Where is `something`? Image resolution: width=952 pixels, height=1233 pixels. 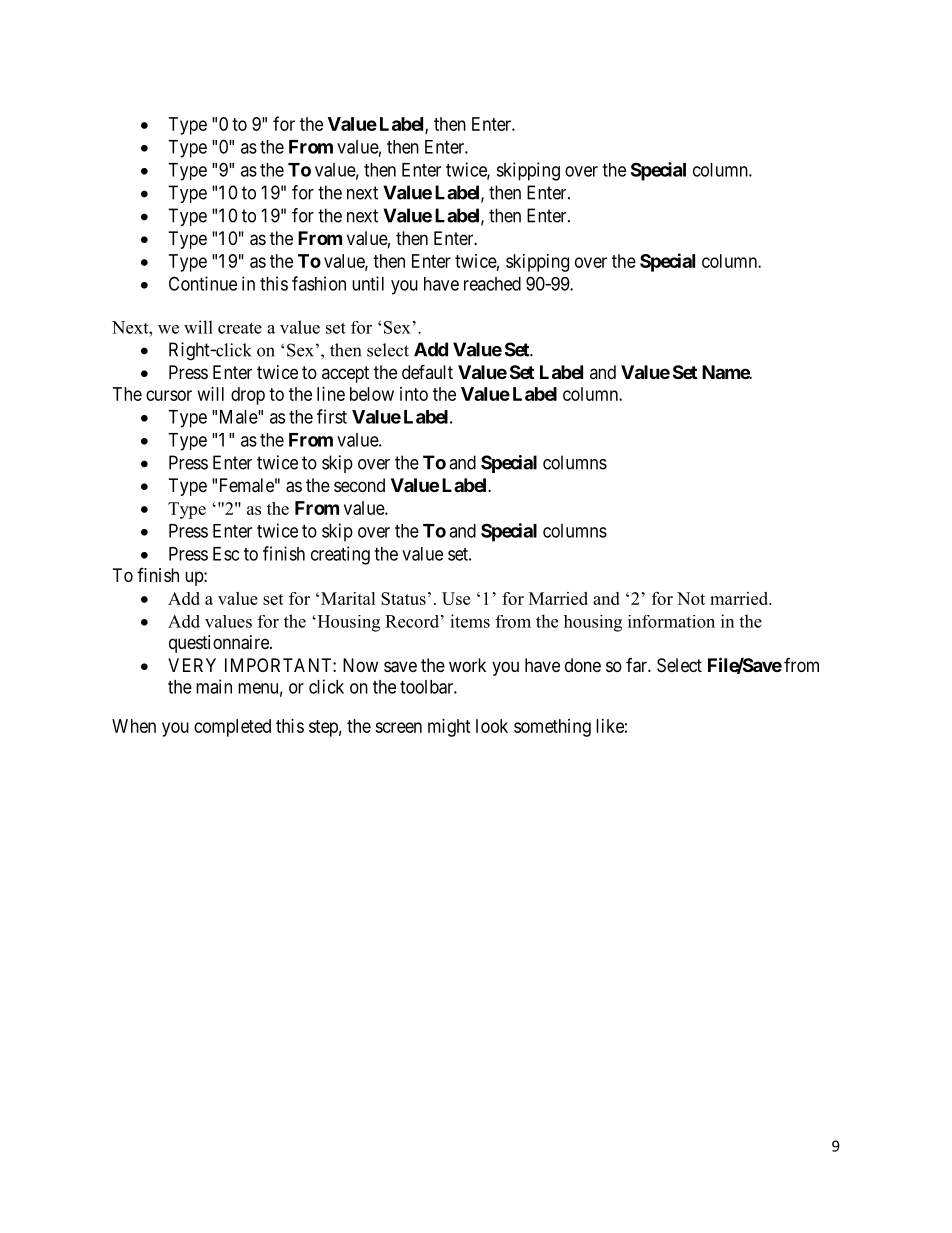 something is located at coordinates (552, 728).
